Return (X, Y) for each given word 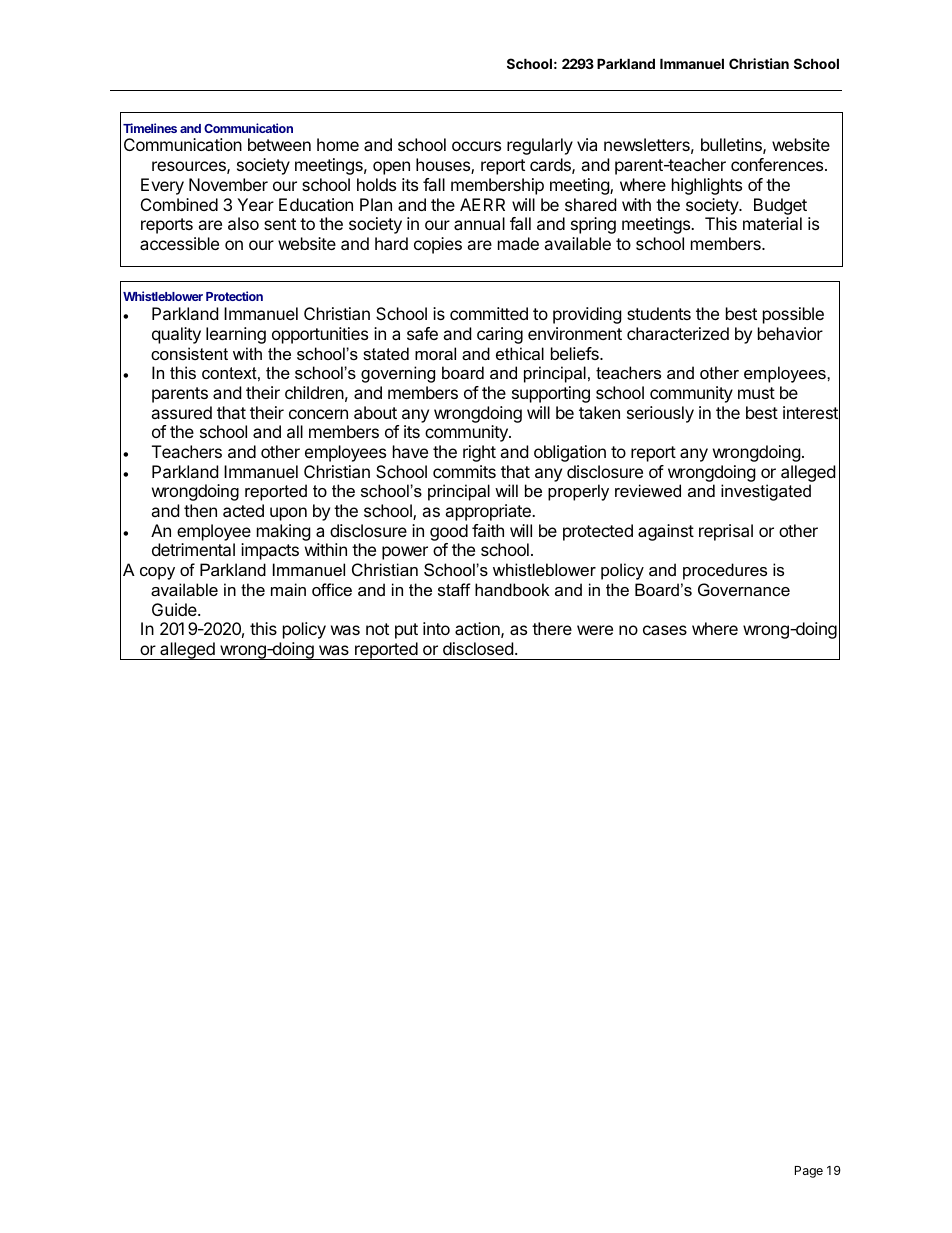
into (436, 628)
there (552, 628)
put (406, 631)
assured (181, 412)
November (228, 184)
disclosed (478, 648)
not (377, 629)
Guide (175, 609)
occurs (476, 146)
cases (665, 630)
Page (809, 1172)
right (479, 453)
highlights (707, 186)
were (595, 630)
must (756, 393)
